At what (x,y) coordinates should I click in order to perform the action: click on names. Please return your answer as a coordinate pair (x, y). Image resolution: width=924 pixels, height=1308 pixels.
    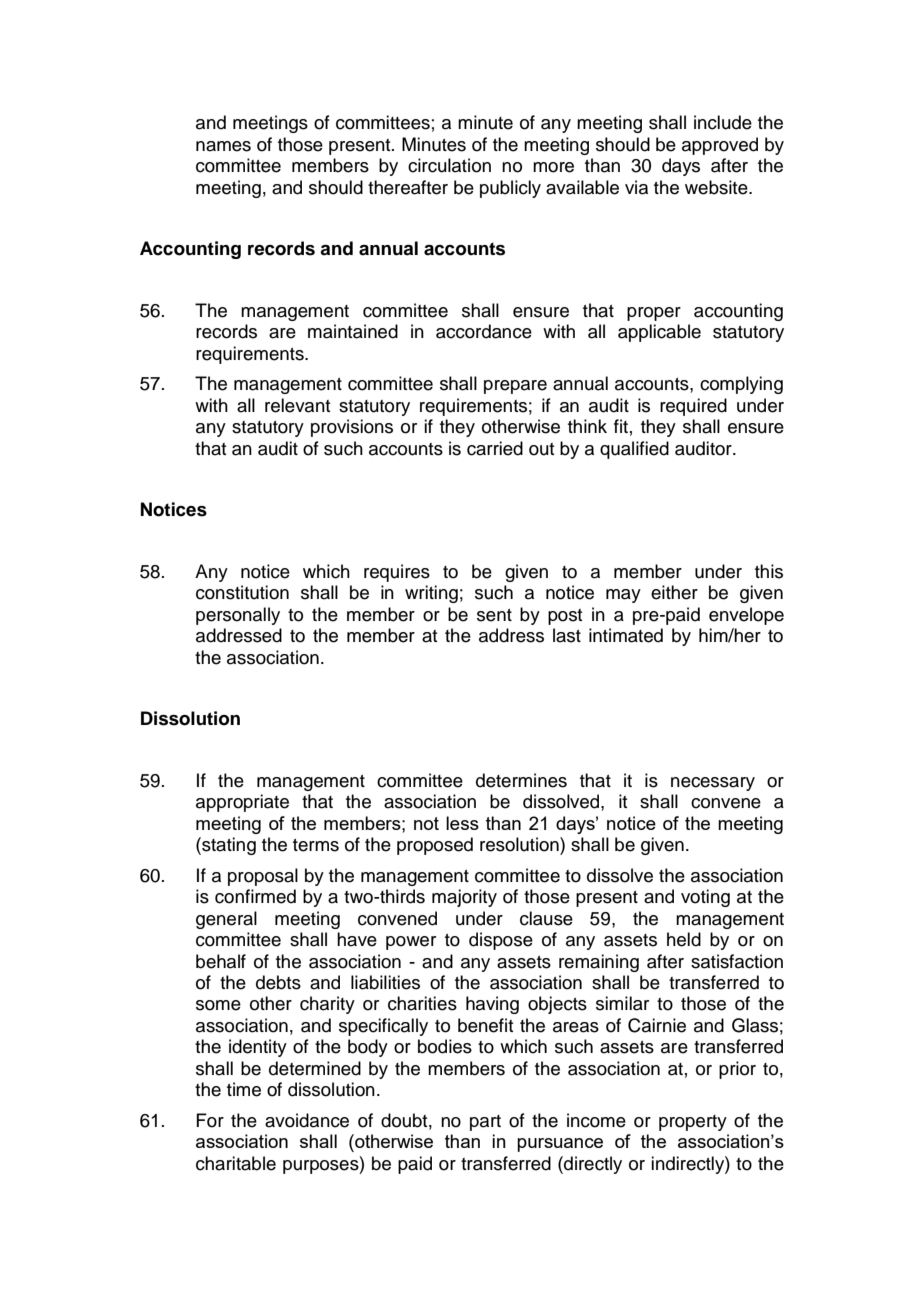
    Looking at the image, I should click on (223, 146).
